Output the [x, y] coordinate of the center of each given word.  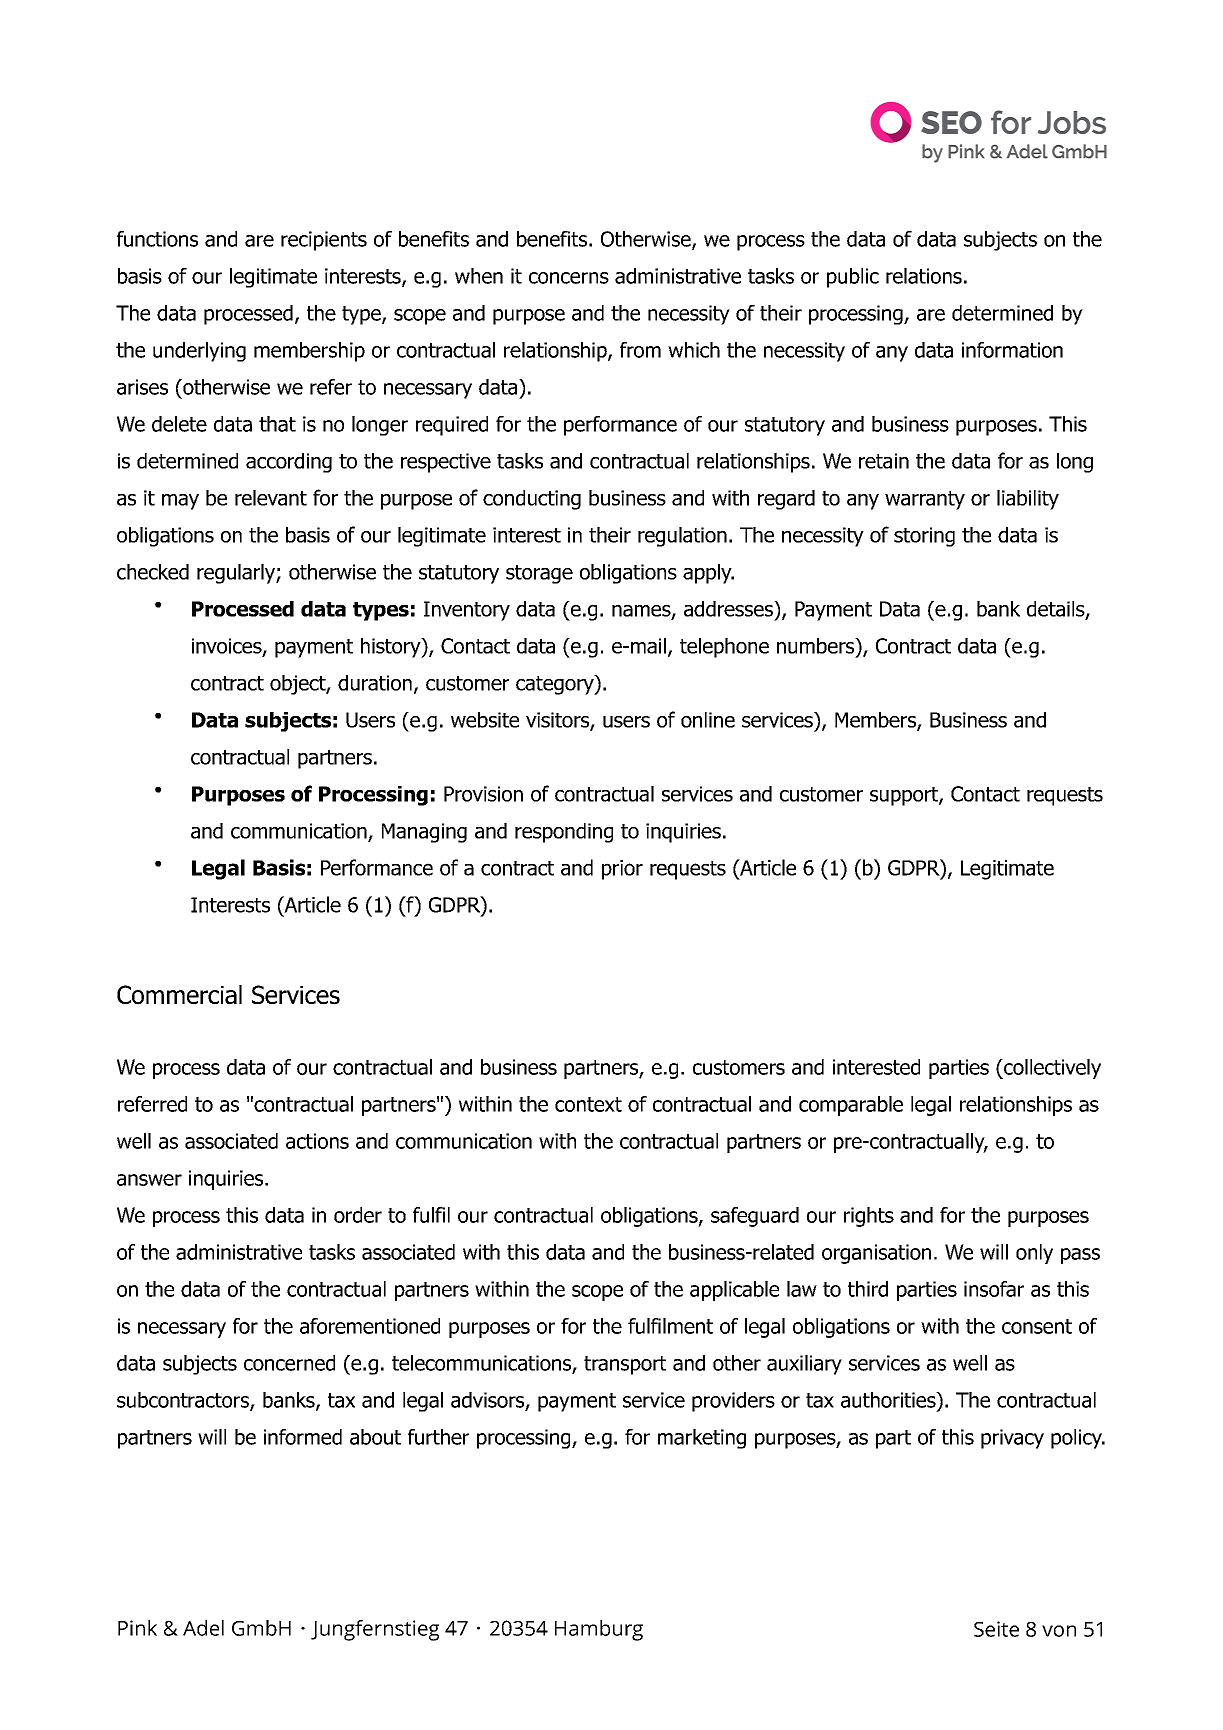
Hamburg [599, 1630]
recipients [324, 241]
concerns [569, 278]
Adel [203, 1628]
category [556, 685]
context [588, 1104]
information [1012, 350]
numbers [817, 646]
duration [375, 683]
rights [869, 1217]
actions [317, 1141]
